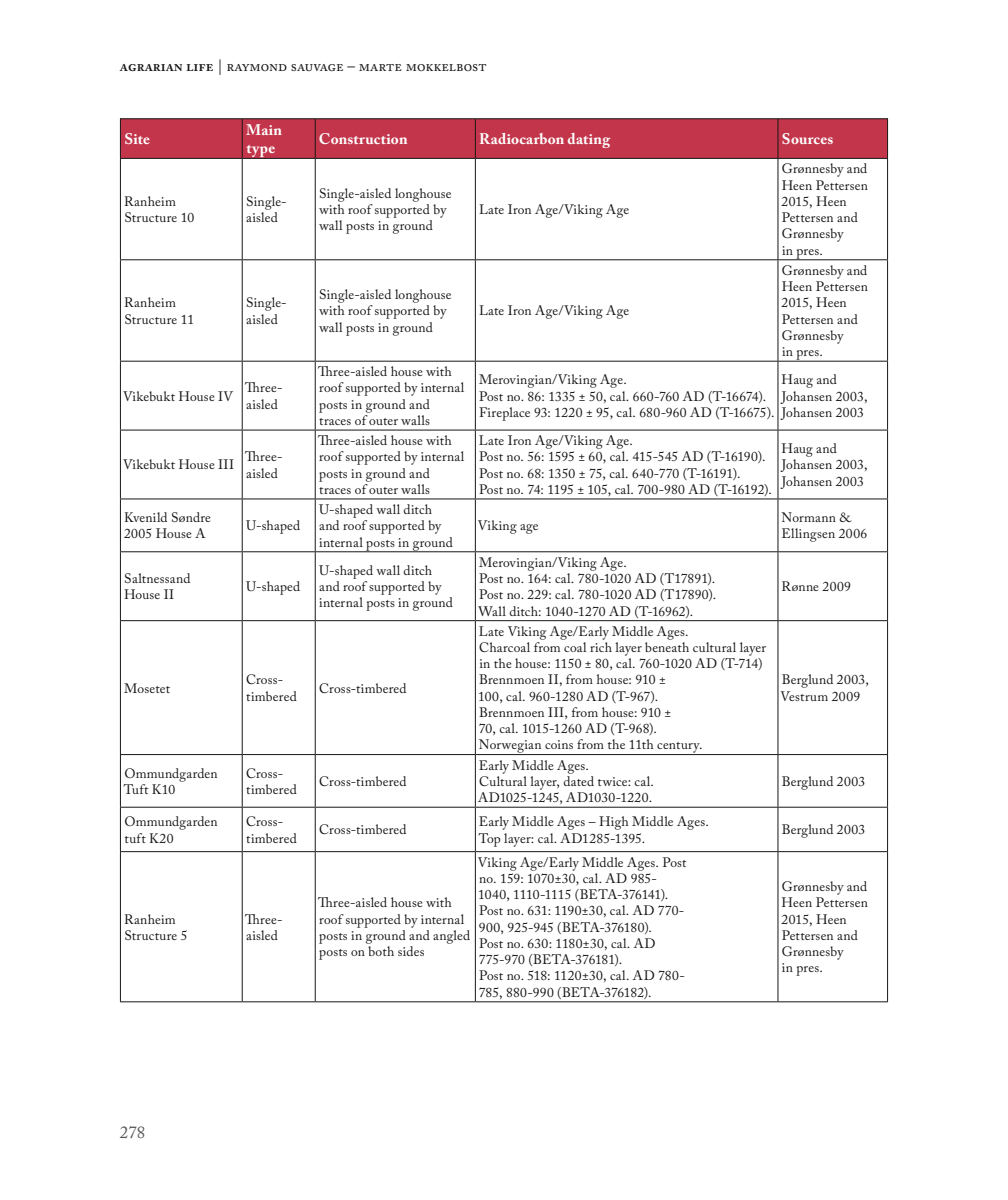 Image resolution: width=1008 pixels, height=1200 pixels. What do you see at coordinates (807, 138) in the page?
I see `Sources` at bounding box center [807, 138].
